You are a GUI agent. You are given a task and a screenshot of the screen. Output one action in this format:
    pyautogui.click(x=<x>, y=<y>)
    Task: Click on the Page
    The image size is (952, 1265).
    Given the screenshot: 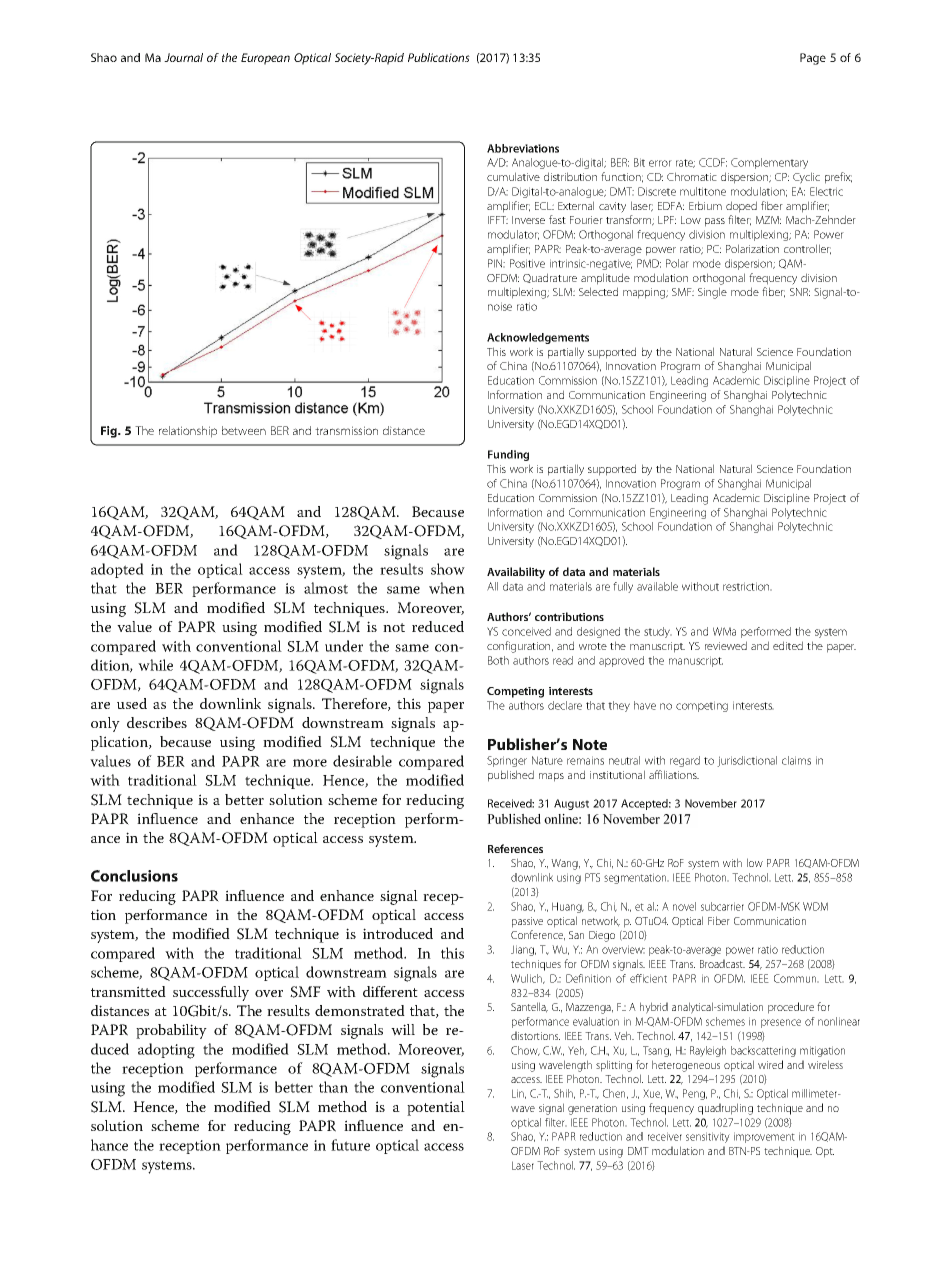 What is the action you would take?
    pyautogui.click(x=813, y=59)
